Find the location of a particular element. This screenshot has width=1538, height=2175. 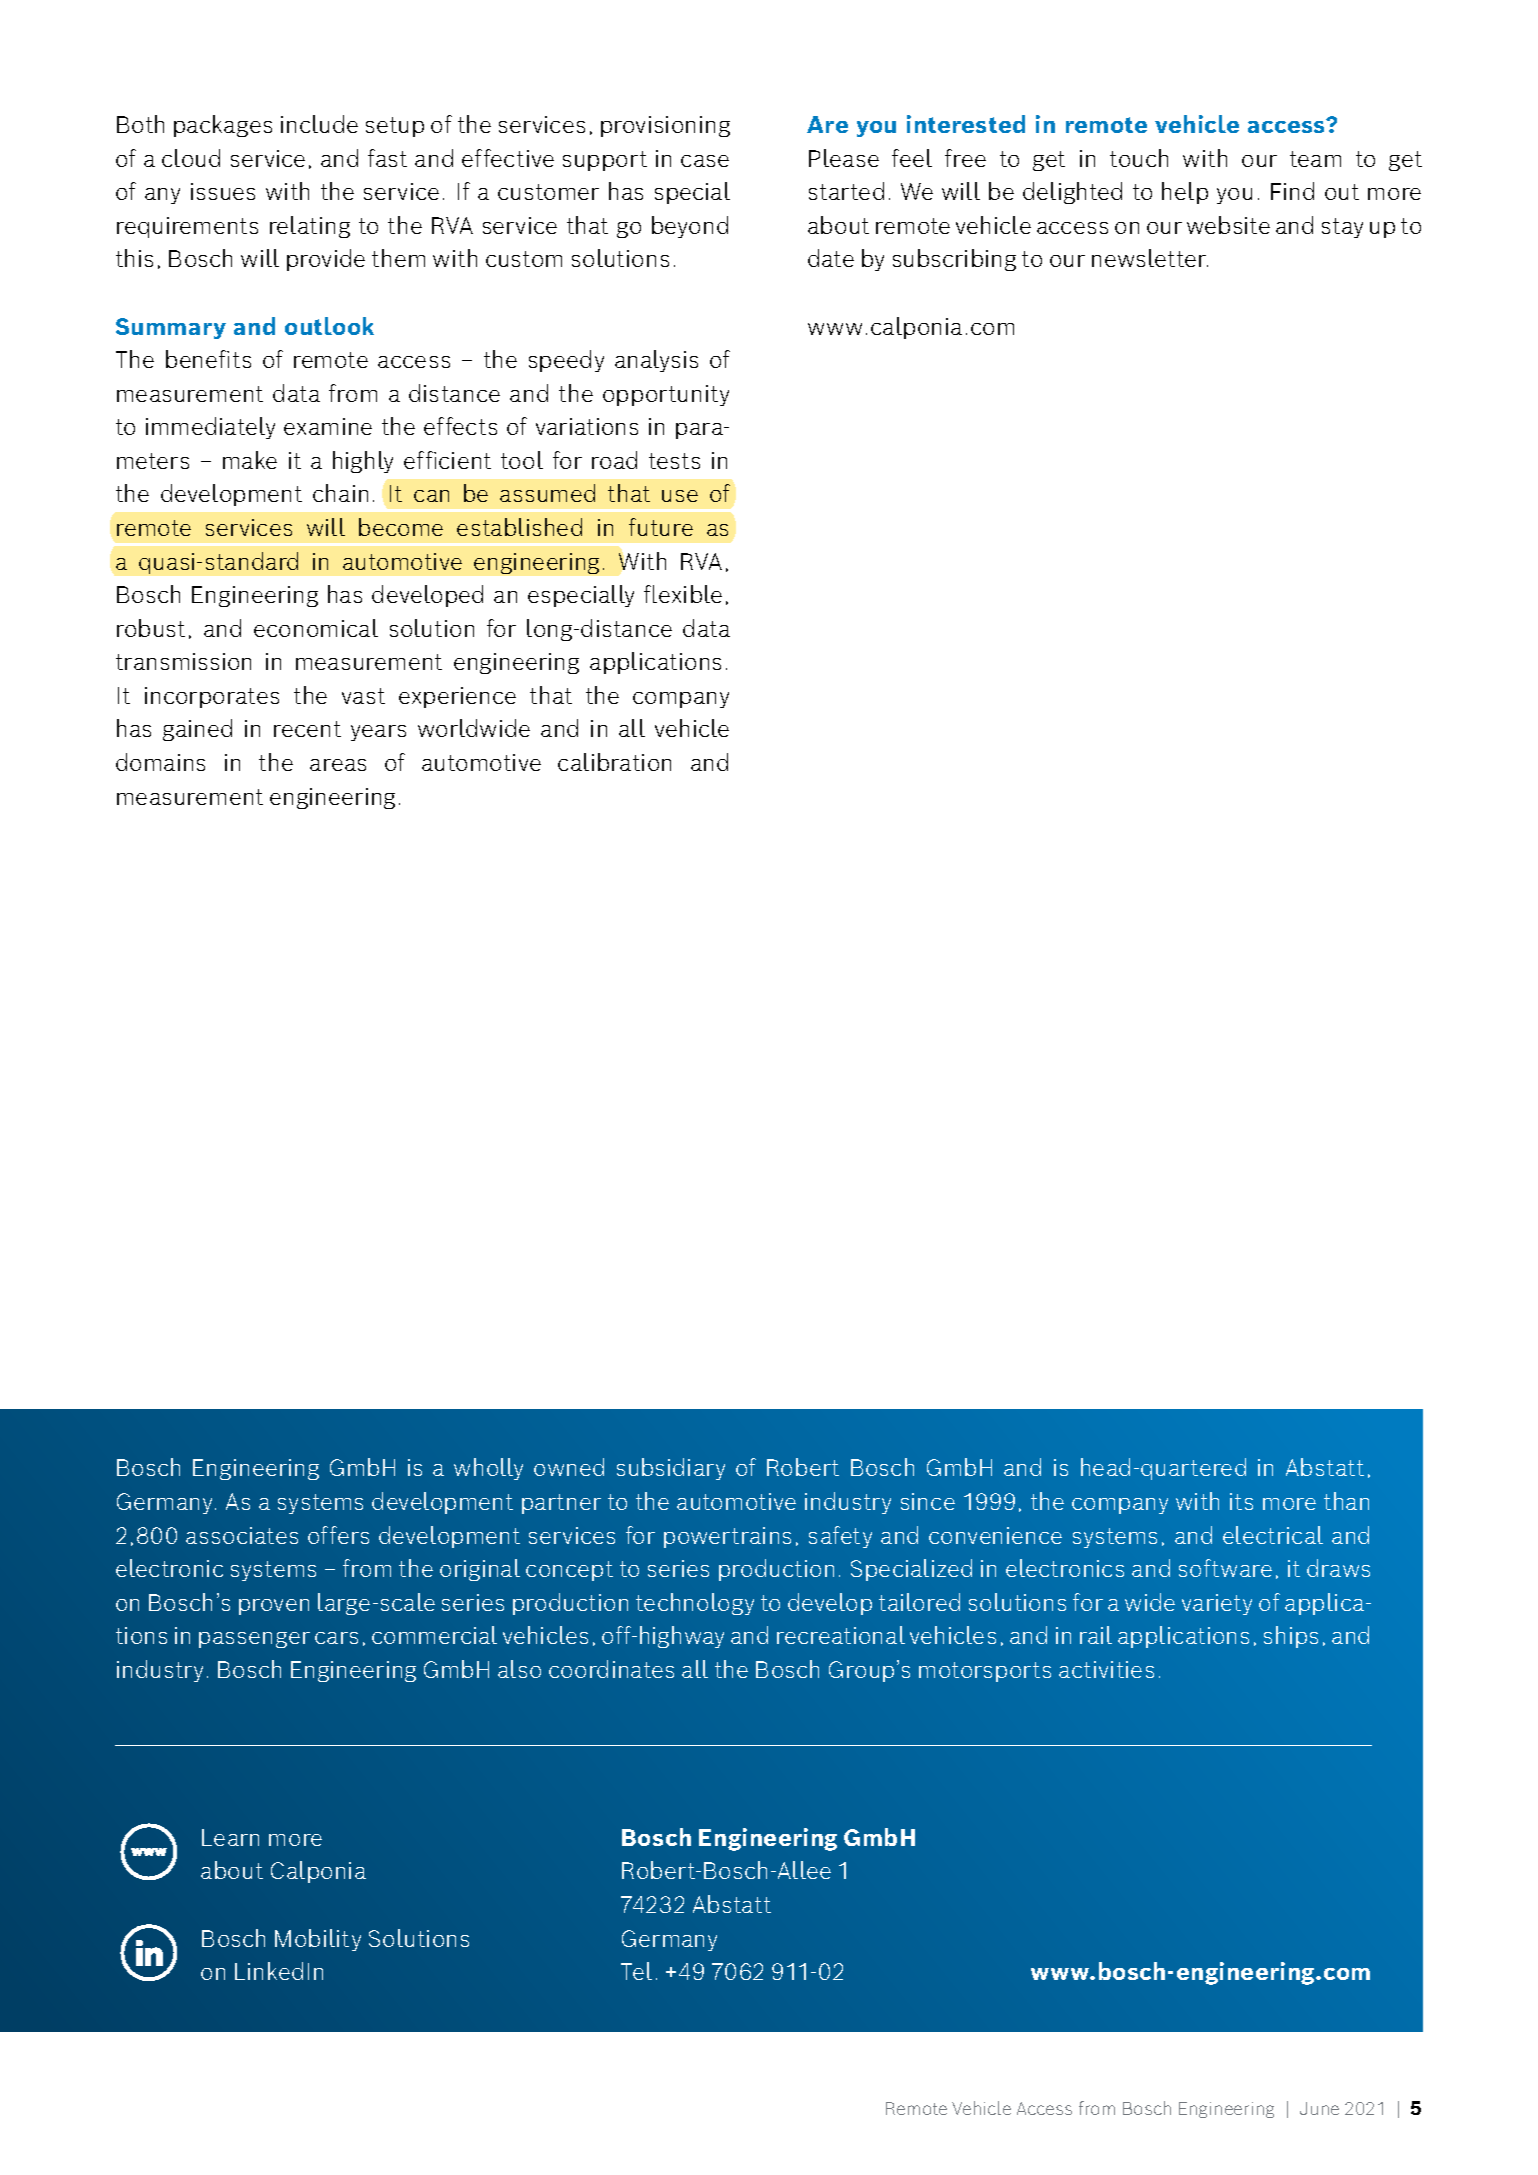

flexible is located at coordinates (683, 594).
